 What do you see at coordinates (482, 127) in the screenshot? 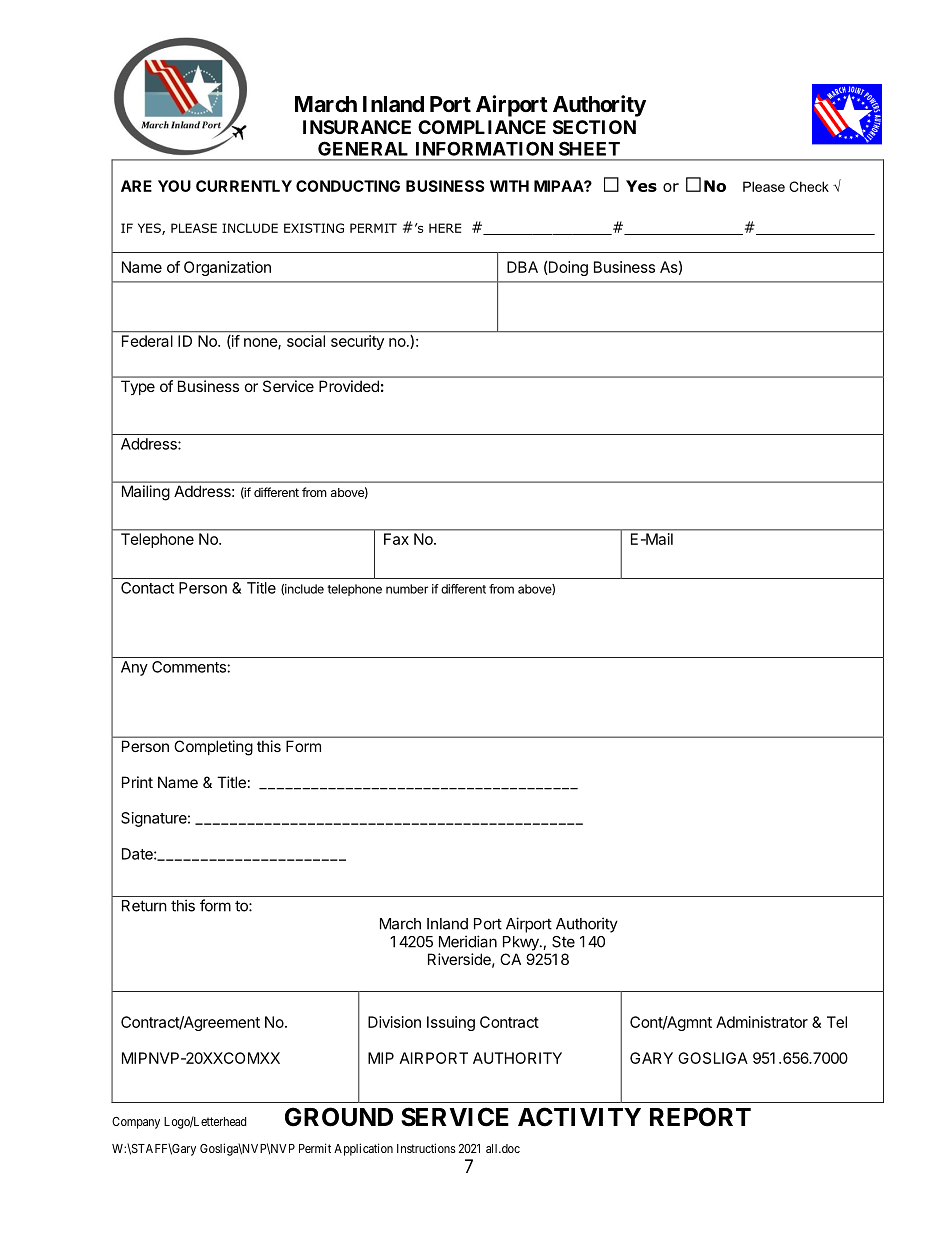
I see `COMPLIANCE` at bounding box center [482, 127].
